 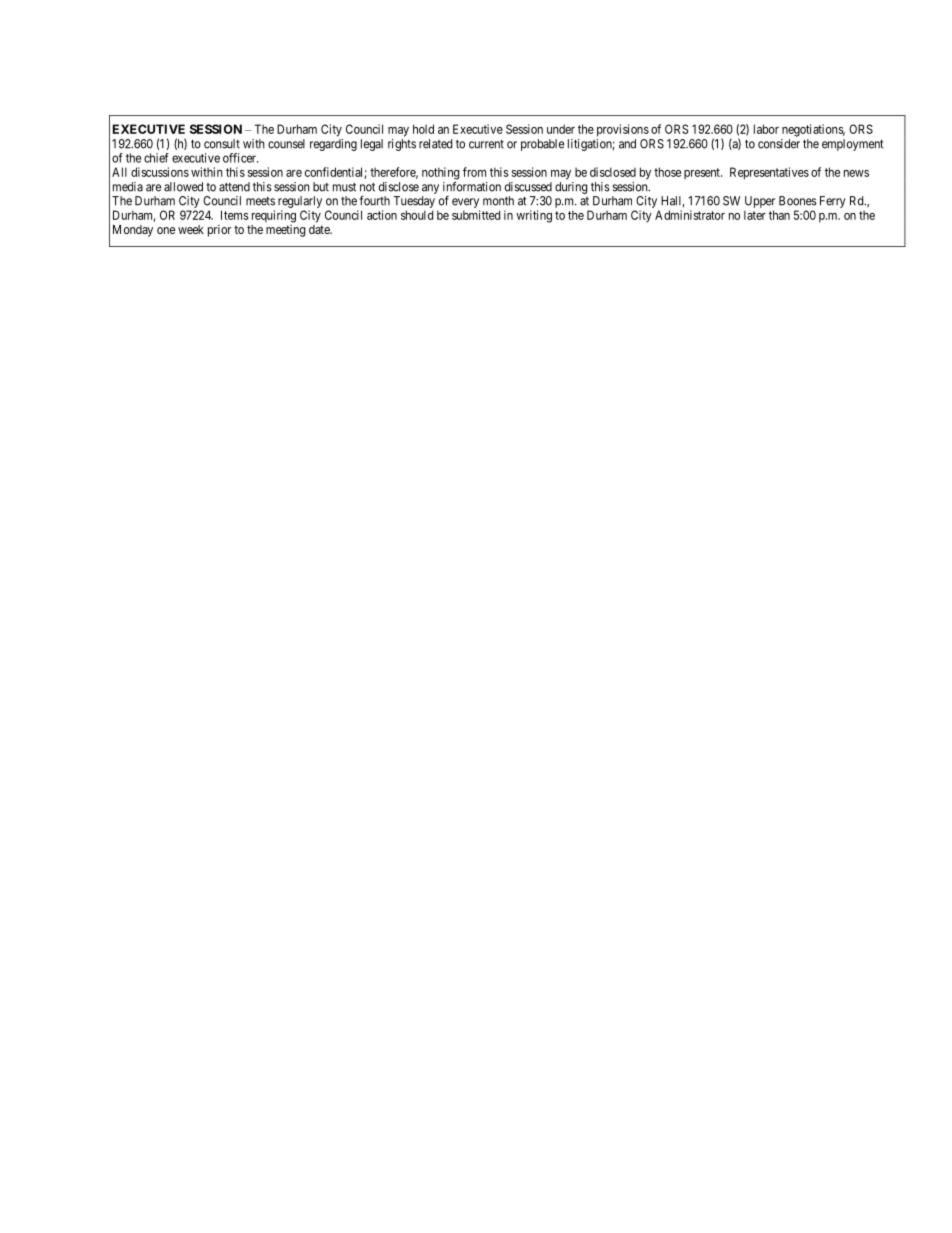 What do you see at coordinates (241, 158) in the page?
I see `officer` at bounding box center [241, 158].
